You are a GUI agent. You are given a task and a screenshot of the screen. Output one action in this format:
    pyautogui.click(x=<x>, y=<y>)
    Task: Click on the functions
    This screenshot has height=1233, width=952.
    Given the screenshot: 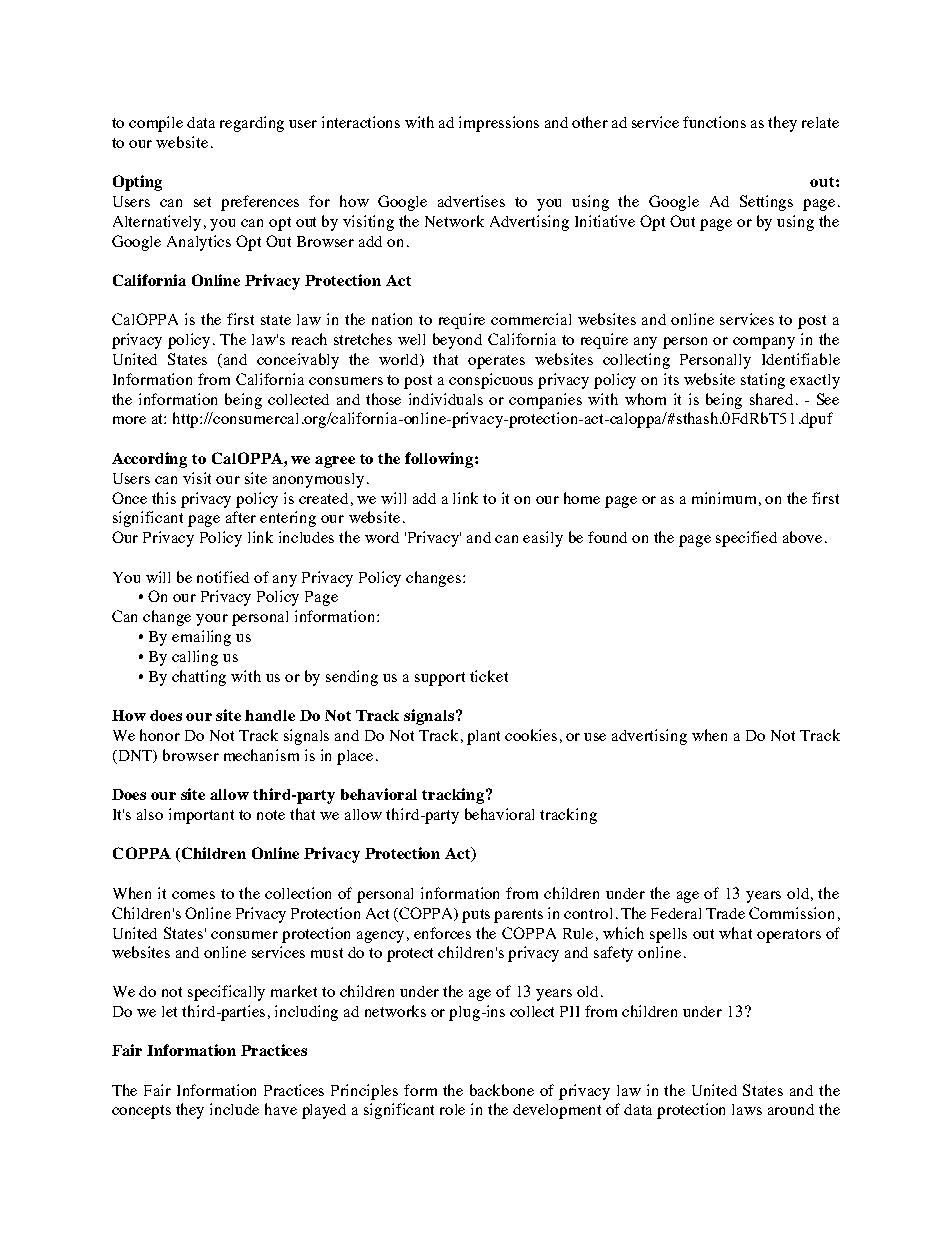 What is the action you would take?
    pyautogui.click(x=714, y=122)
